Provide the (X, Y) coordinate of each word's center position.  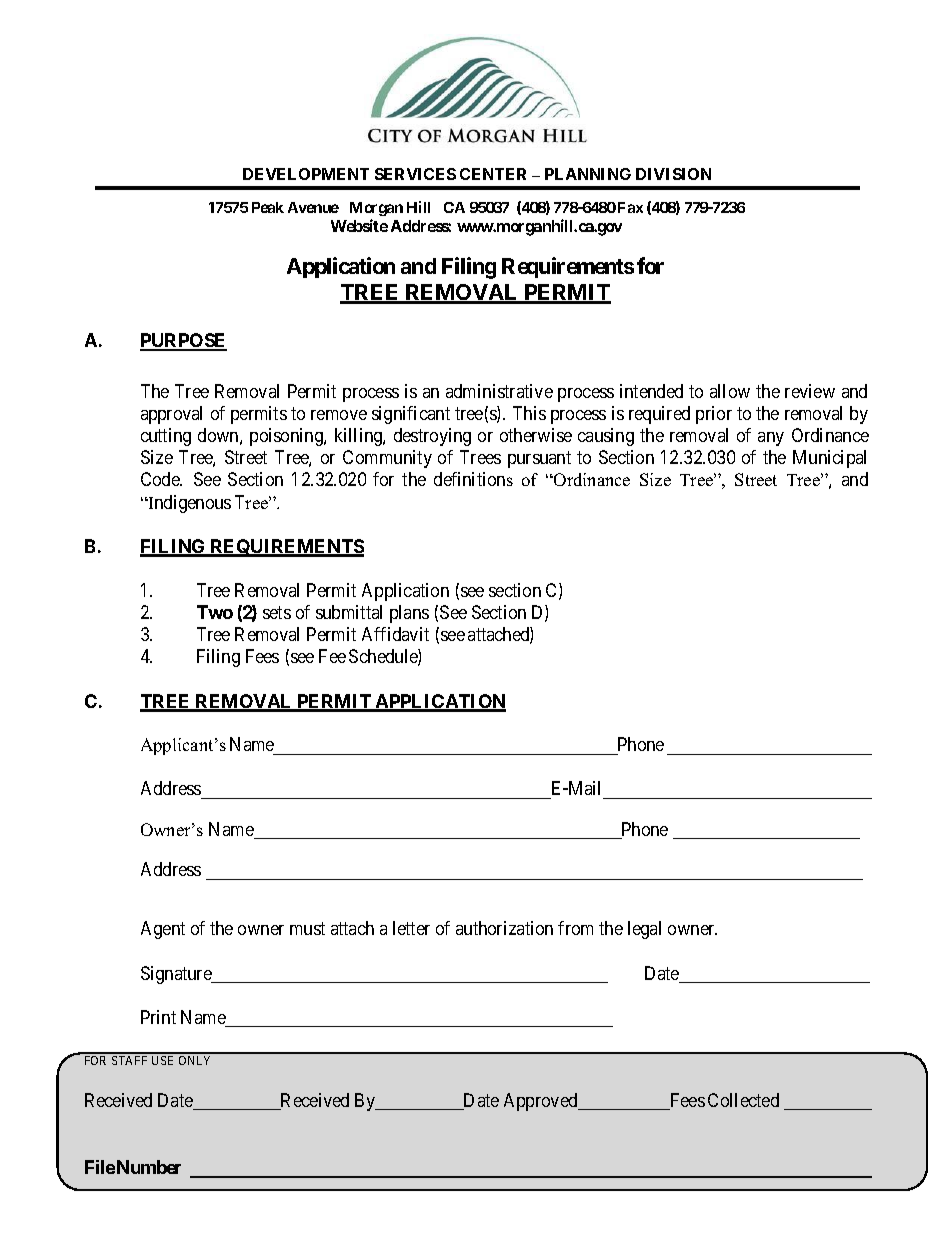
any (771, 439)
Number (149, 1167)
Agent (163, 930)
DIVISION (673, 174)
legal (644, 930)
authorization (504, 928)
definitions (473, 479)
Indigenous (188, 504)
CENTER (493, 174)
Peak (268, 207)
